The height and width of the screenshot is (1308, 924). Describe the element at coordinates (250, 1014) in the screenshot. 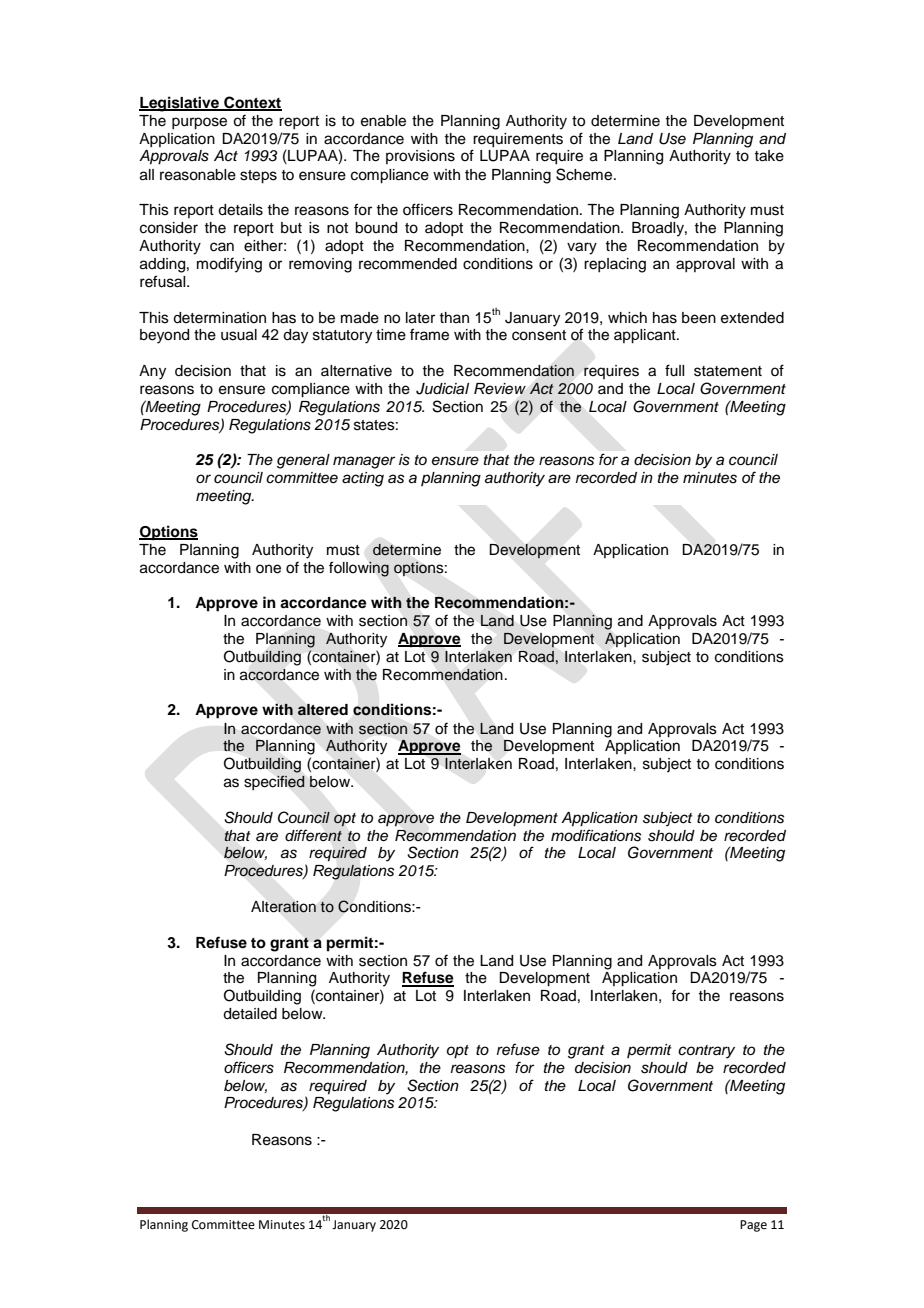

I see `detailed` at that location.
